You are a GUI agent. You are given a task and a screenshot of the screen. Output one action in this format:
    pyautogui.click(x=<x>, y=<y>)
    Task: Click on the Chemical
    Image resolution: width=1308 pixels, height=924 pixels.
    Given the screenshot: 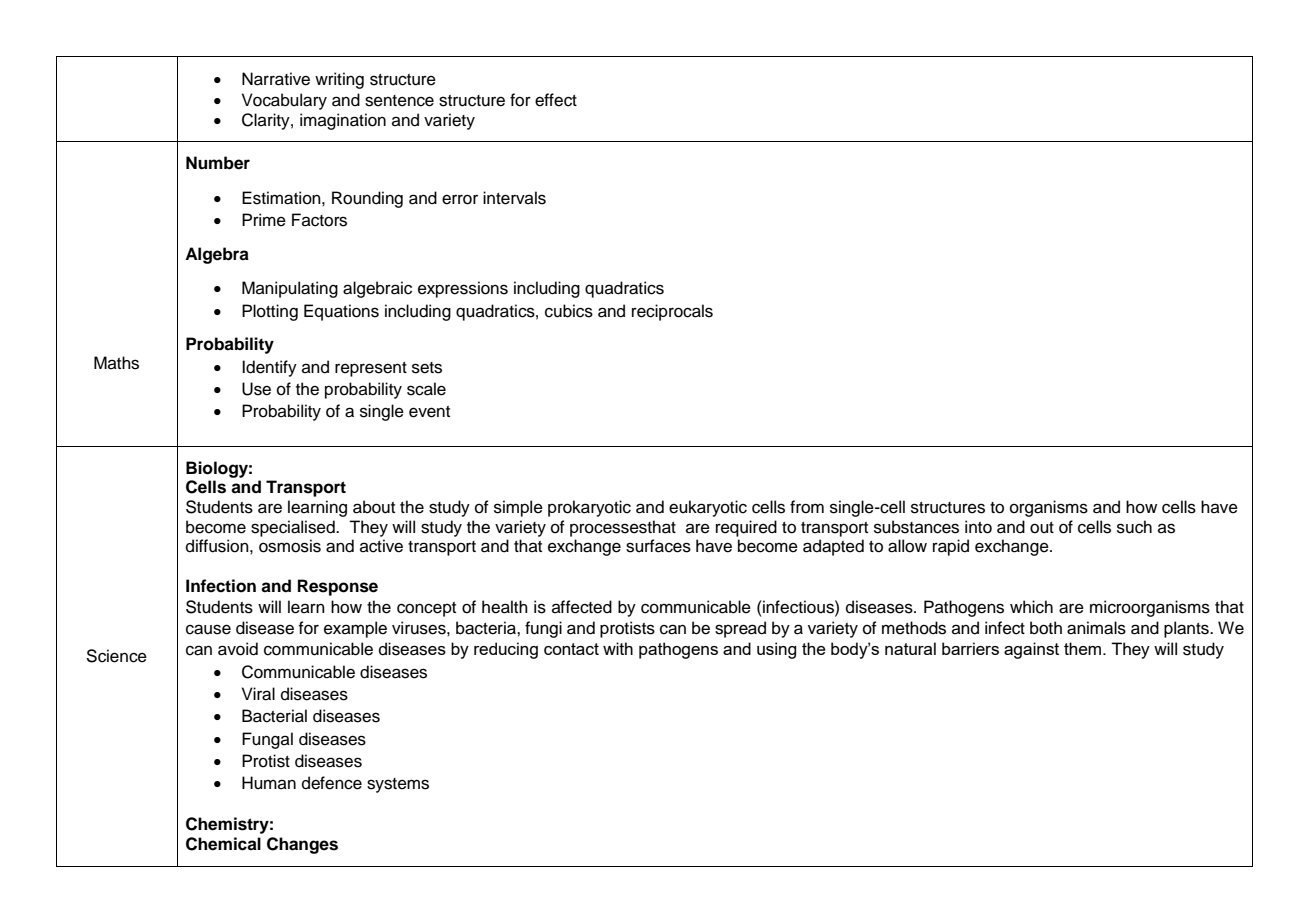 What is the action you would take?
    pyautogui.click(x=223, y=844)
